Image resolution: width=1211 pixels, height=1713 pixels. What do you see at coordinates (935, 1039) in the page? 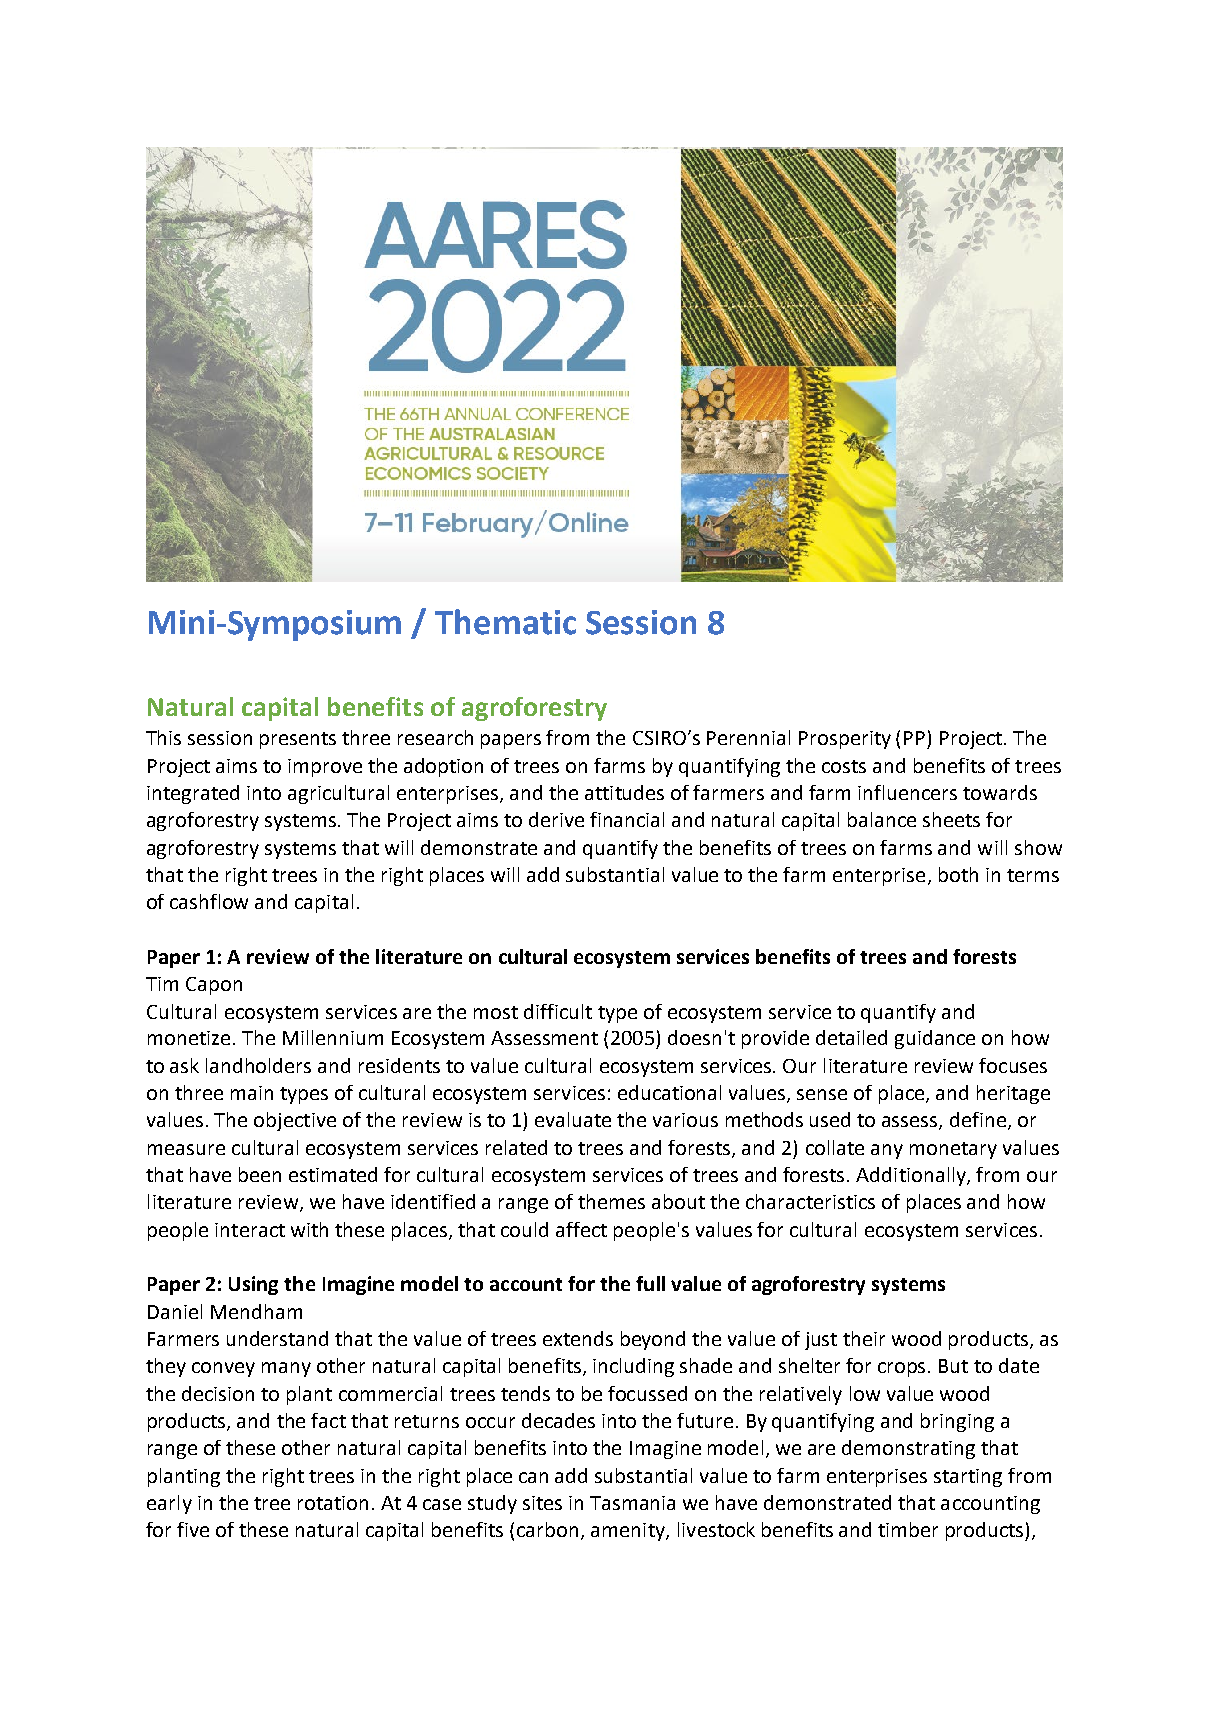
I see `guidance` at bounding box center [935, 1039].
